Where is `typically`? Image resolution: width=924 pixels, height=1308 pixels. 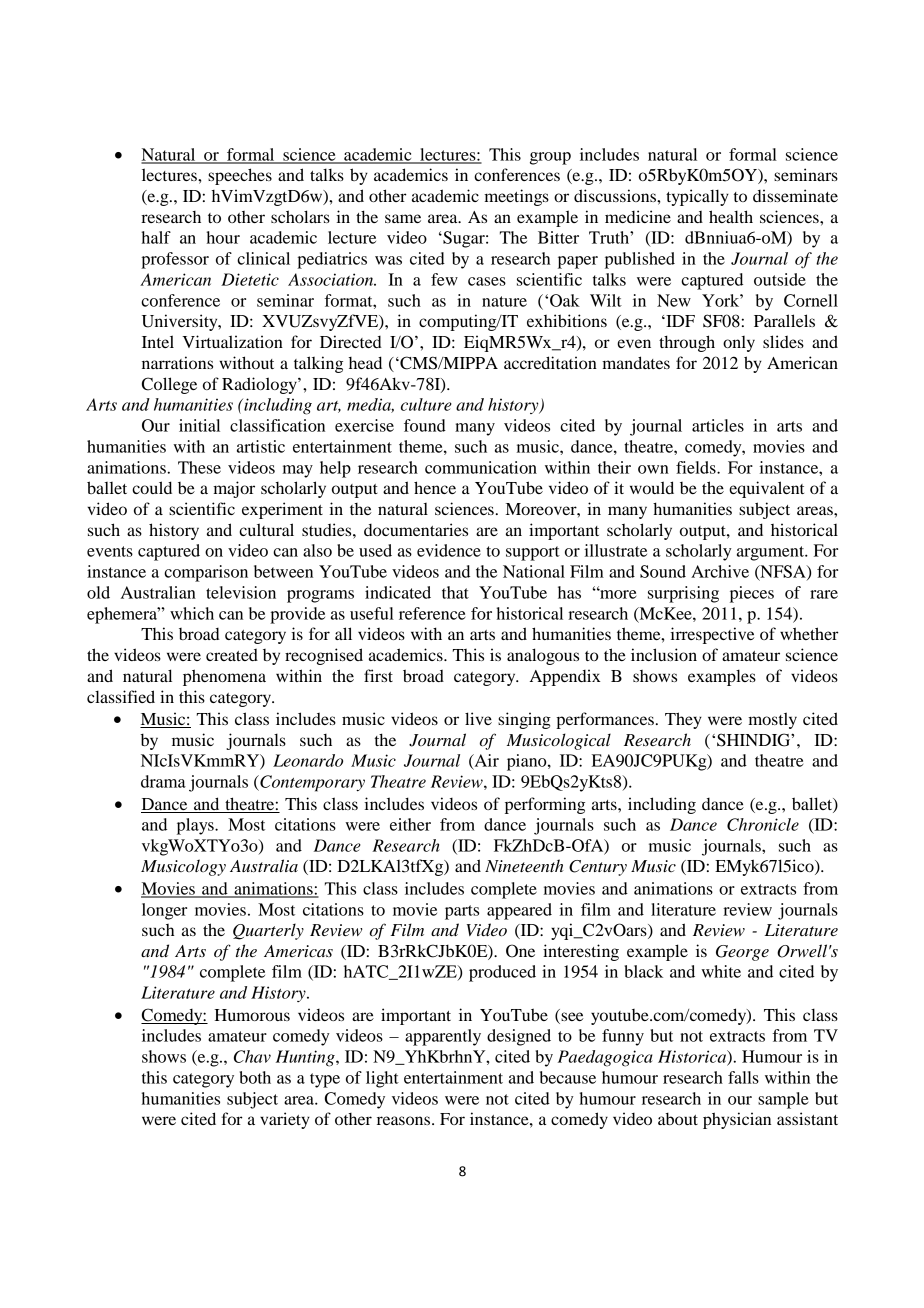 typically is located at coordinates (697, 197).
